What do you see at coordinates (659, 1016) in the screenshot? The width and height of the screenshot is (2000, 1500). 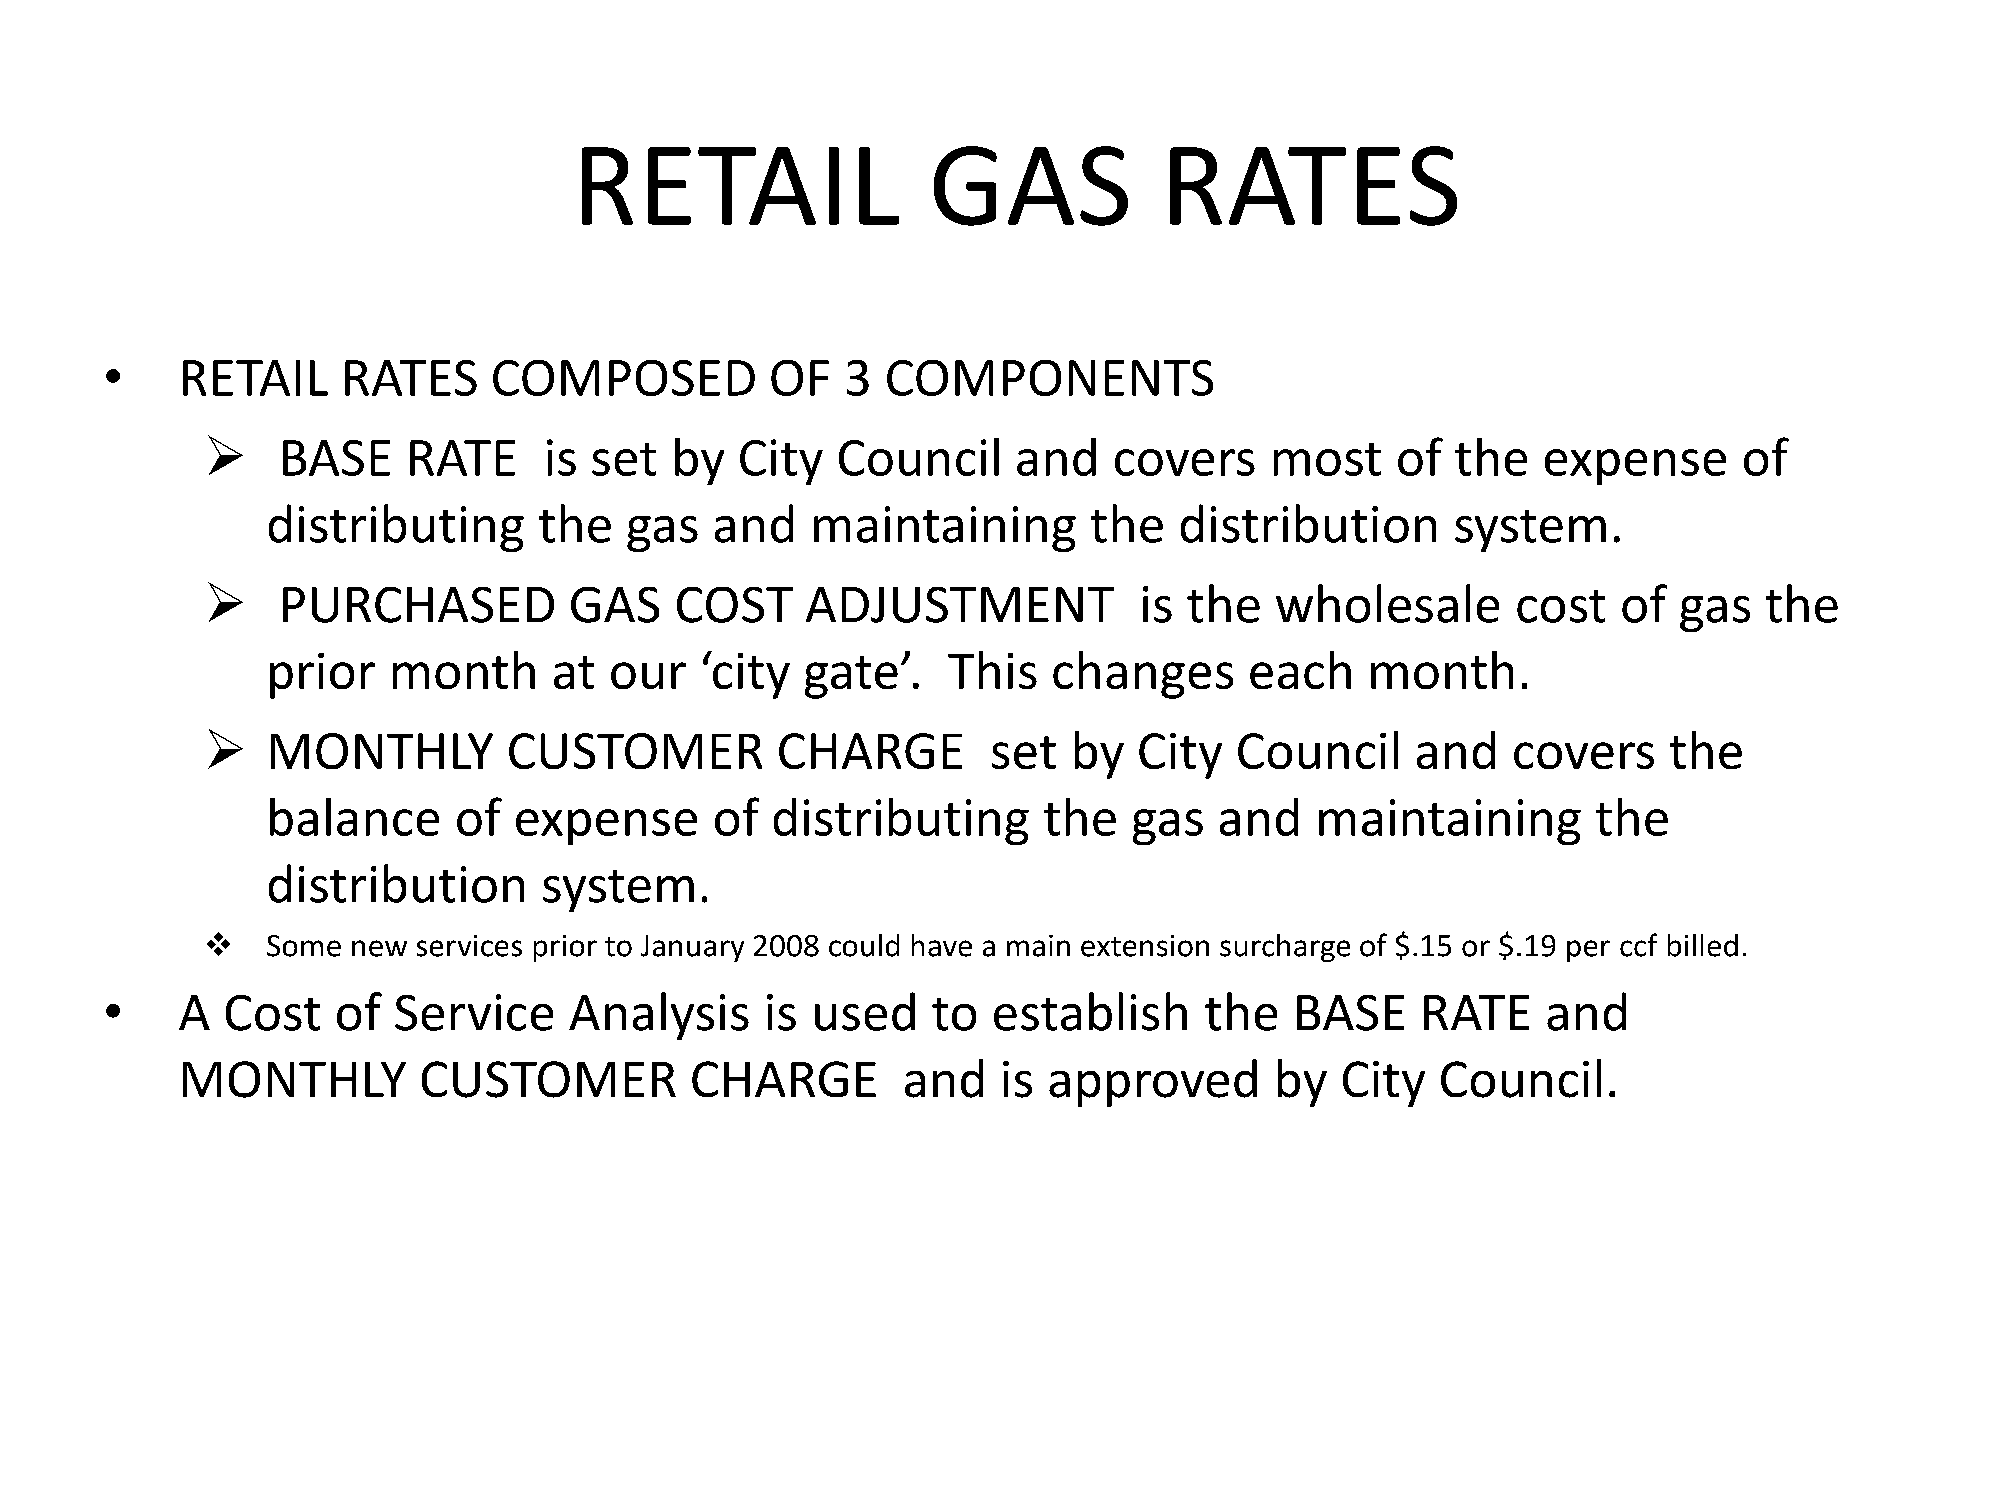 I see `Analysis` at bounding box center [659, 1016].
